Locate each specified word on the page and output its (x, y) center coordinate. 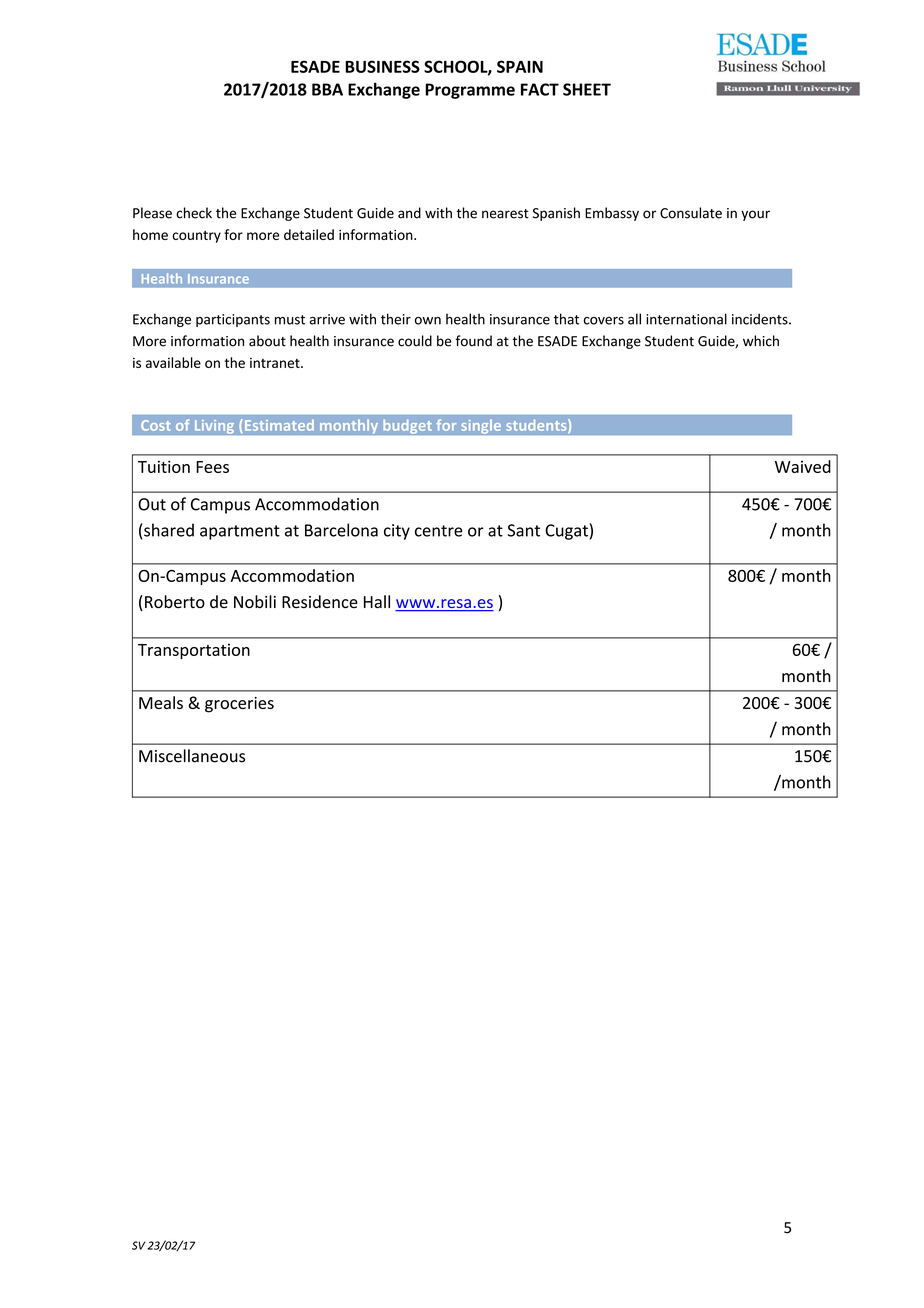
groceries (239, 705)
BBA (327, 89)
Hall (377, 602)
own (428, 321)
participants (233, 320)
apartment (240, 532)
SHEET (587, 89)
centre (438, 531)
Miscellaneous (192, 756)
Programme (470, 91)
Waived (803, 466)
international (686, 319)
